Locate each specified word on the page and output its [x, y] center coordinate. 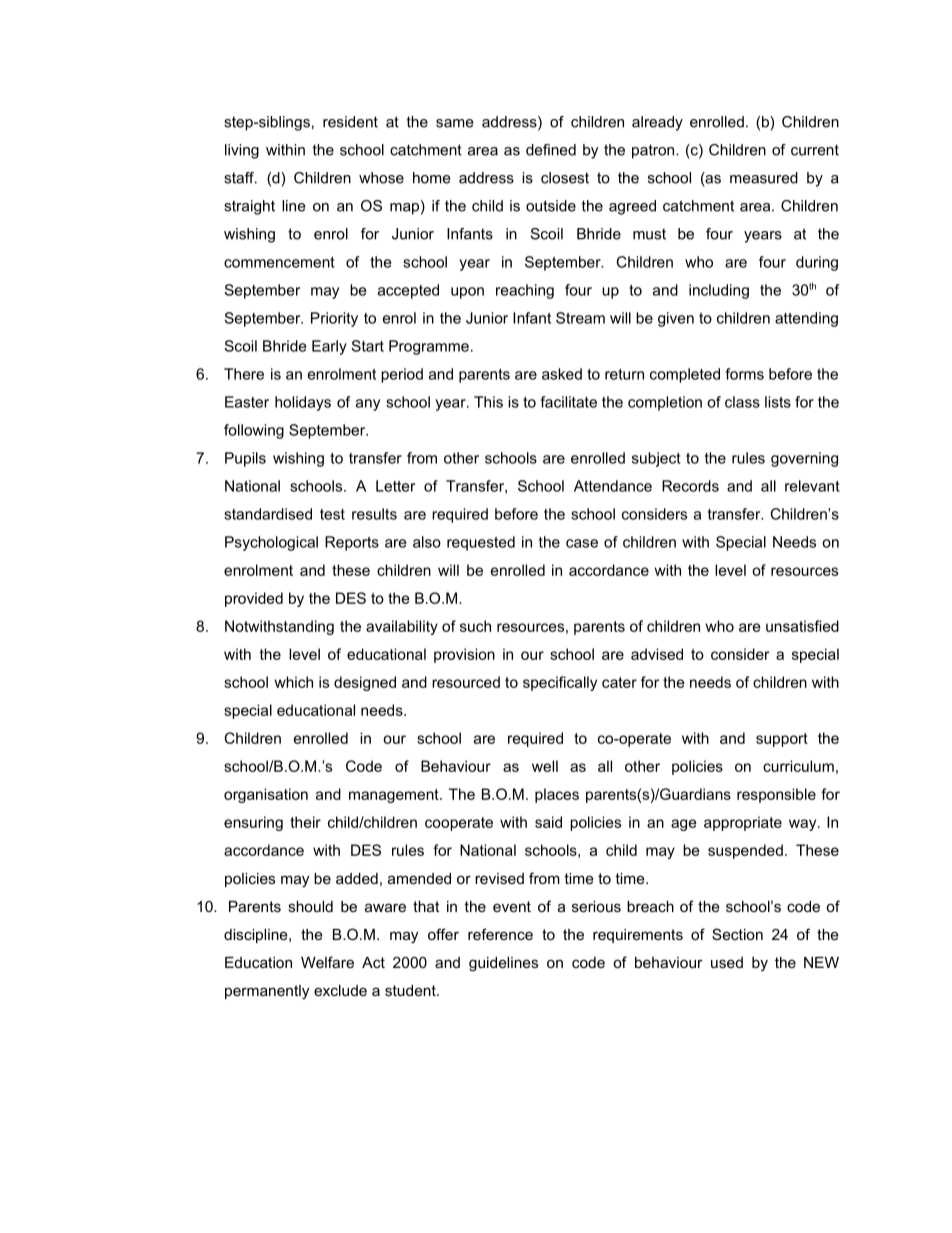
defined [551, 150]
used [727, 962]
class [742, 402]
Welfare [327, 962]
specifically [560, 683]
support [782, 740]
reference [500, 934]
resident [350, 122]
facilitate [568, 402]
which [293, 682]
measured [764, 178]
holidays [303, 403]
